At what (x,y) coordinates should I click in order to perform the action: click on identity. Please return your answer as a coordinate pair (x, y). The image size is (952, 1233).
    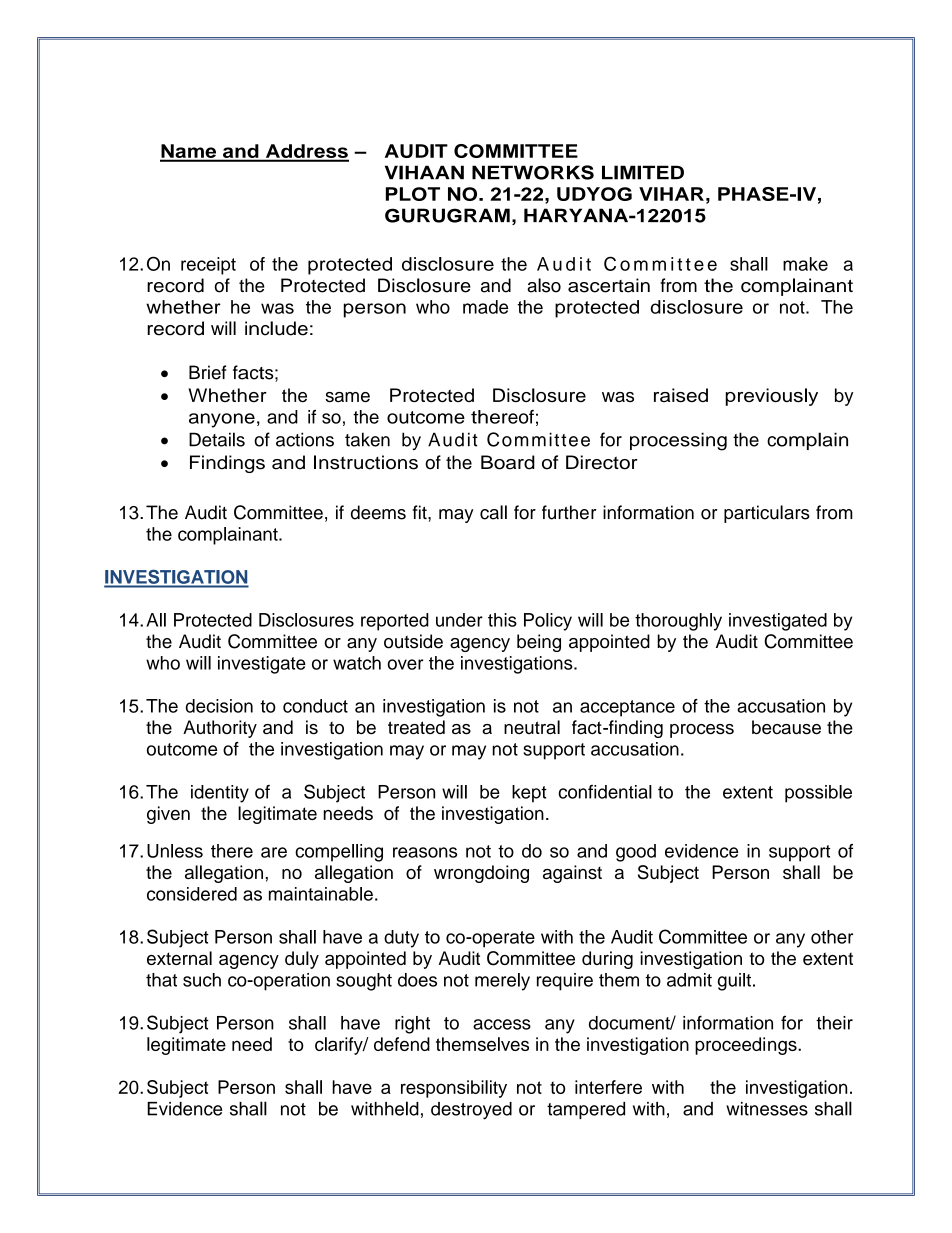
    Looking at the image, I should click on (220, 794).
